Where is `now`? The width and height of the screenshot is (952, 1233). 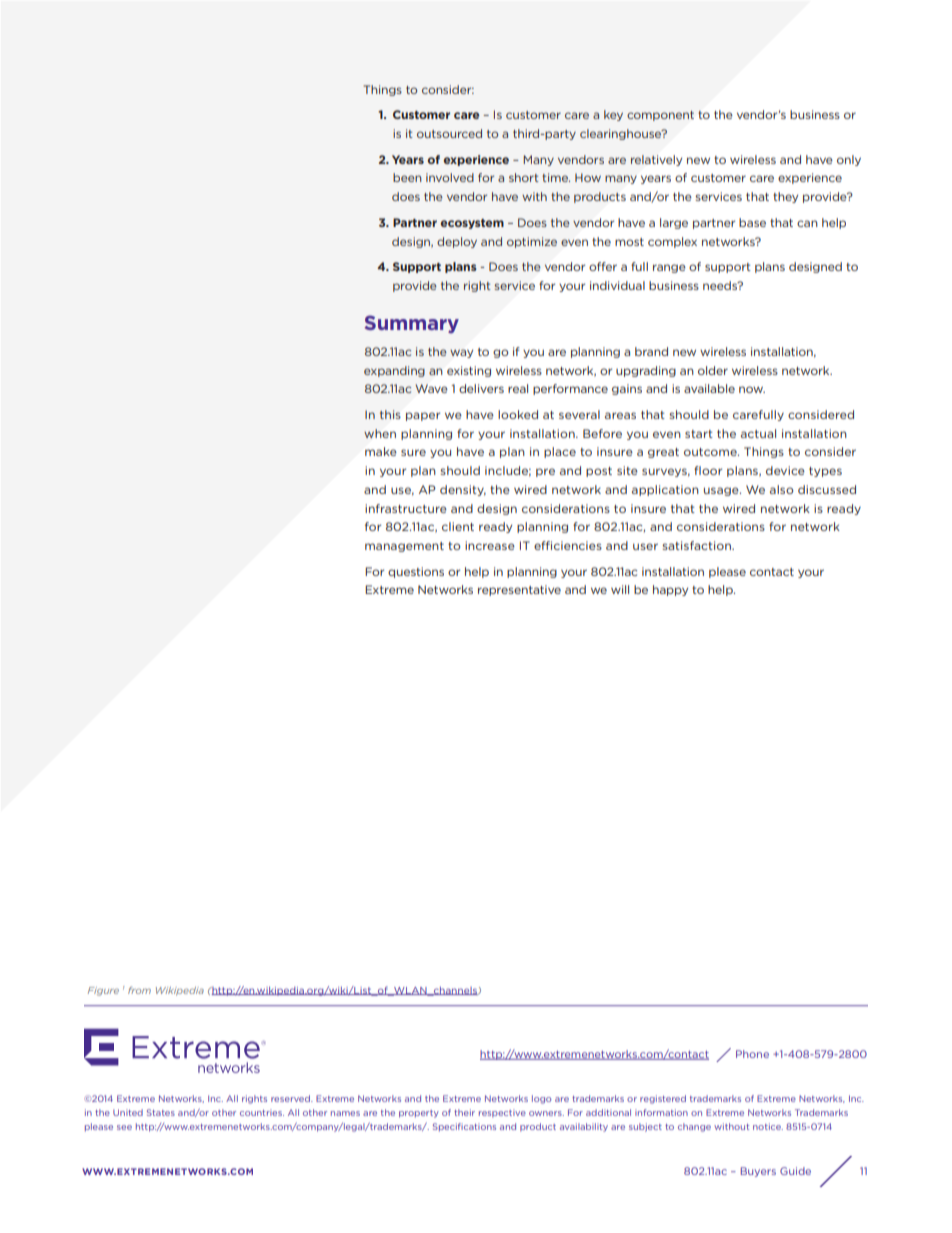
now is located at coordinates (752, 389).
